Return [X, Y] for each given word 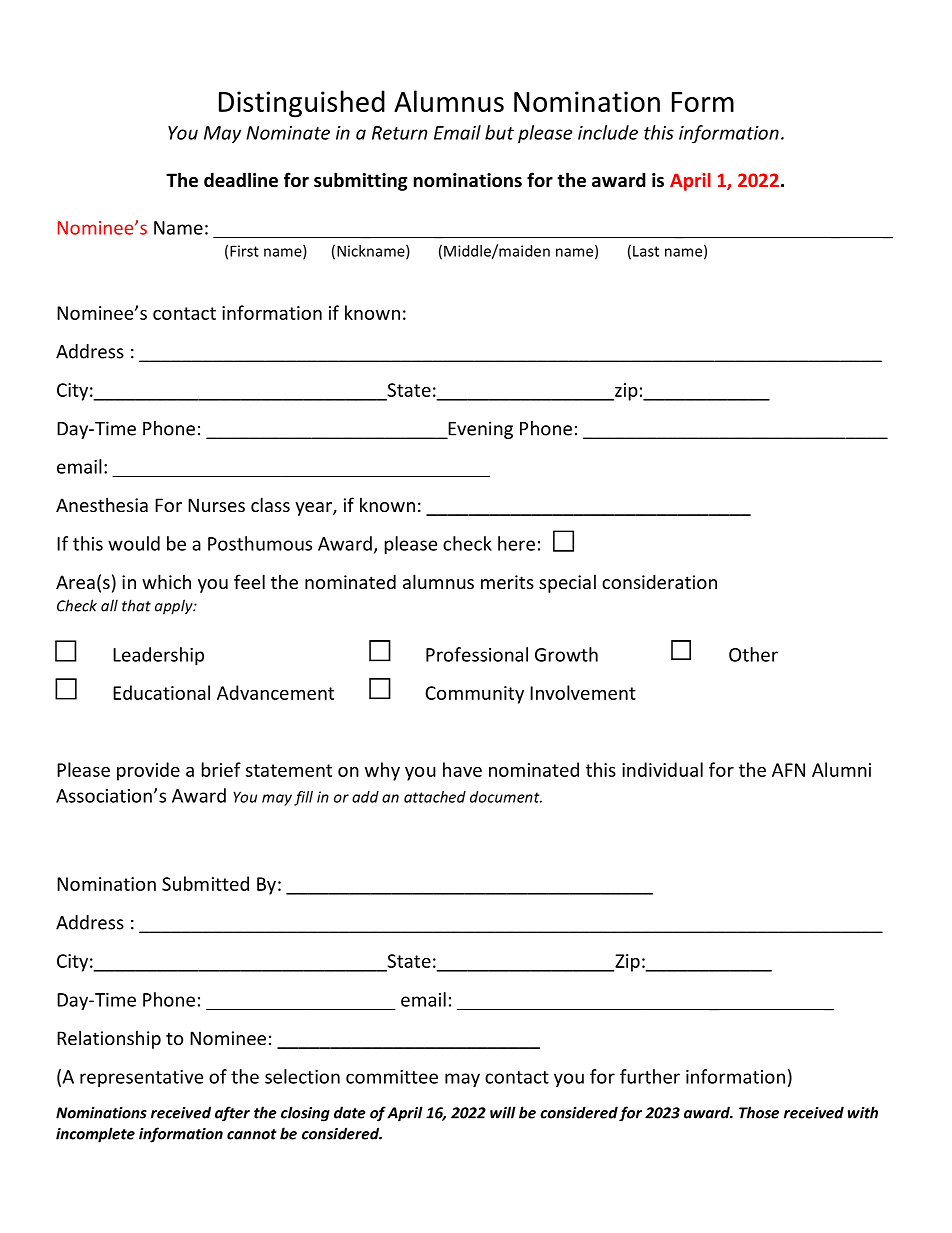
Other [753, 654]
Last [646, 251]
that [136, 605]
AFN [788, 770]
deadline [241, 180]
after [232, 1114]
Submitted [205, 883]
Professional [477, 654]
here [516, 543]
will [503, 1112]
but [499, 132]
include [608, 132]
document [506, 797]
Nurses [216, 505]
